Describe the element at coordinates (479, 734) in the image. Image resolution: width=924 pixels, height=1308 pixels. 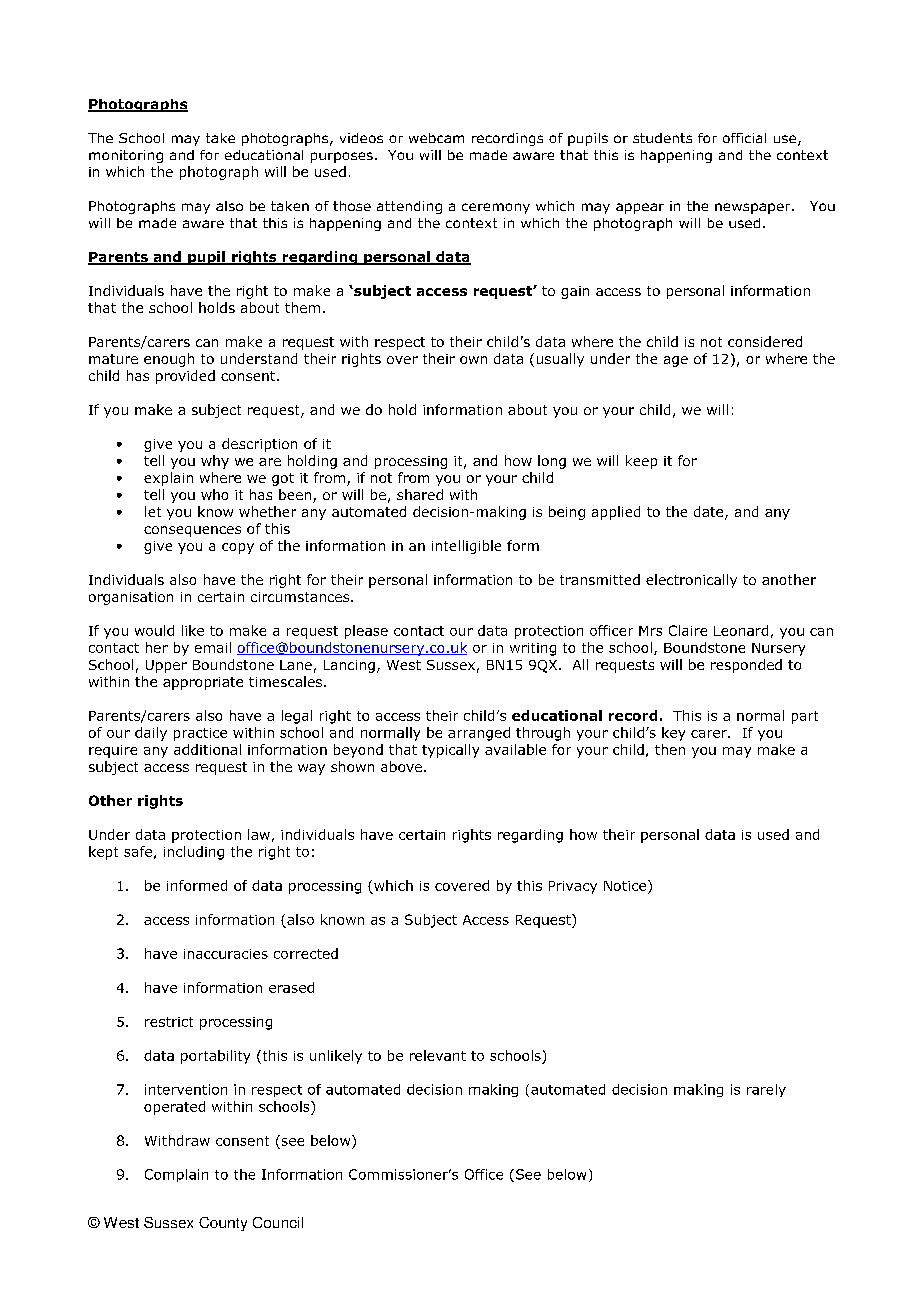
I see `arranged` at that location.
